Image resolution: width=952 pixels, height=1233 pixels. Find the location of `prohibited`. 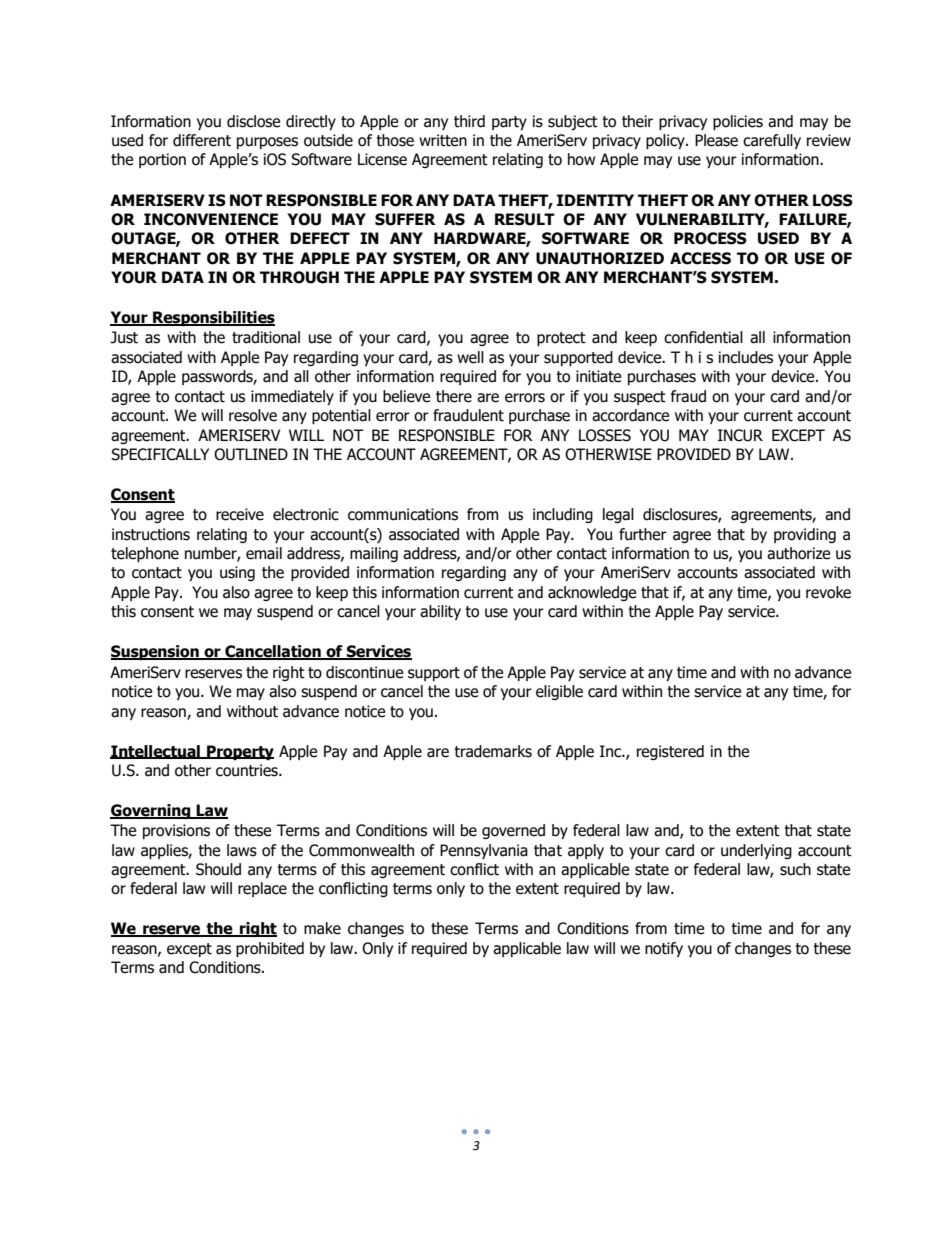

prohibited is located at coordinates (270, 949).
